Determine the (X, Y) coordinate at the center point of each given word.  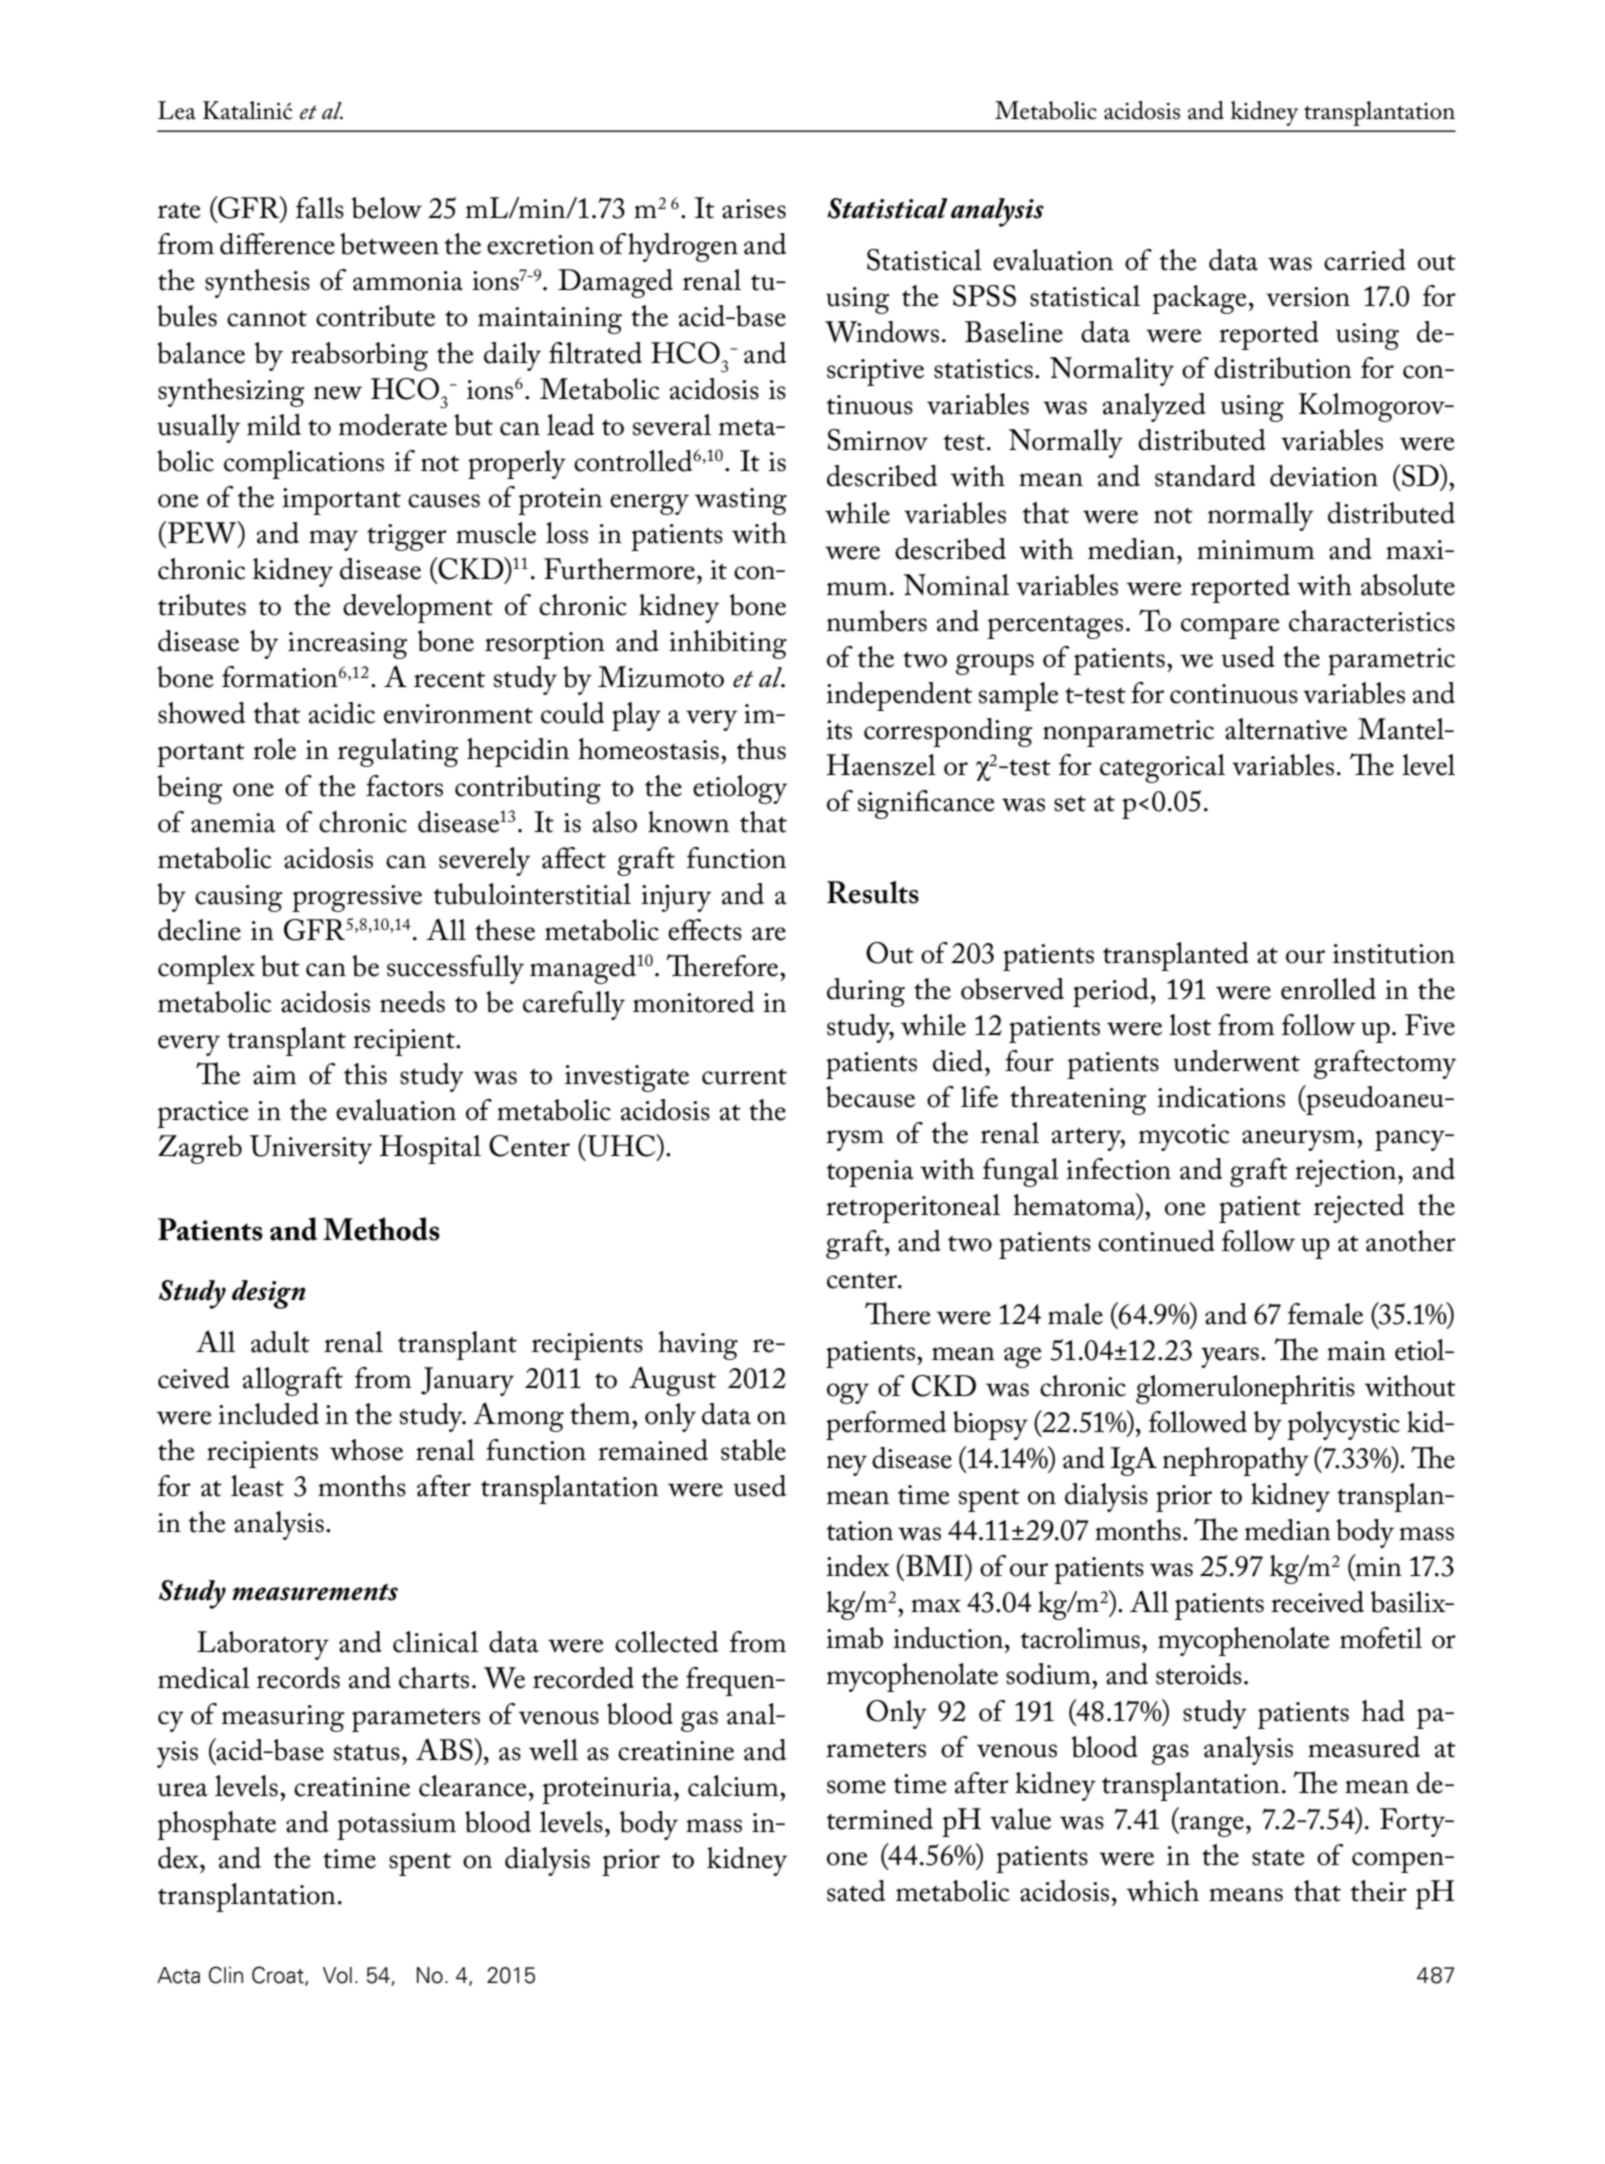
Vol (337, 1975)
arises (754, 209)
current (744, 1076)
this (365, 1074)
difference (277, 244)
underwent (1236, 1061)
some (856, 1787)
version (1308, 297)
